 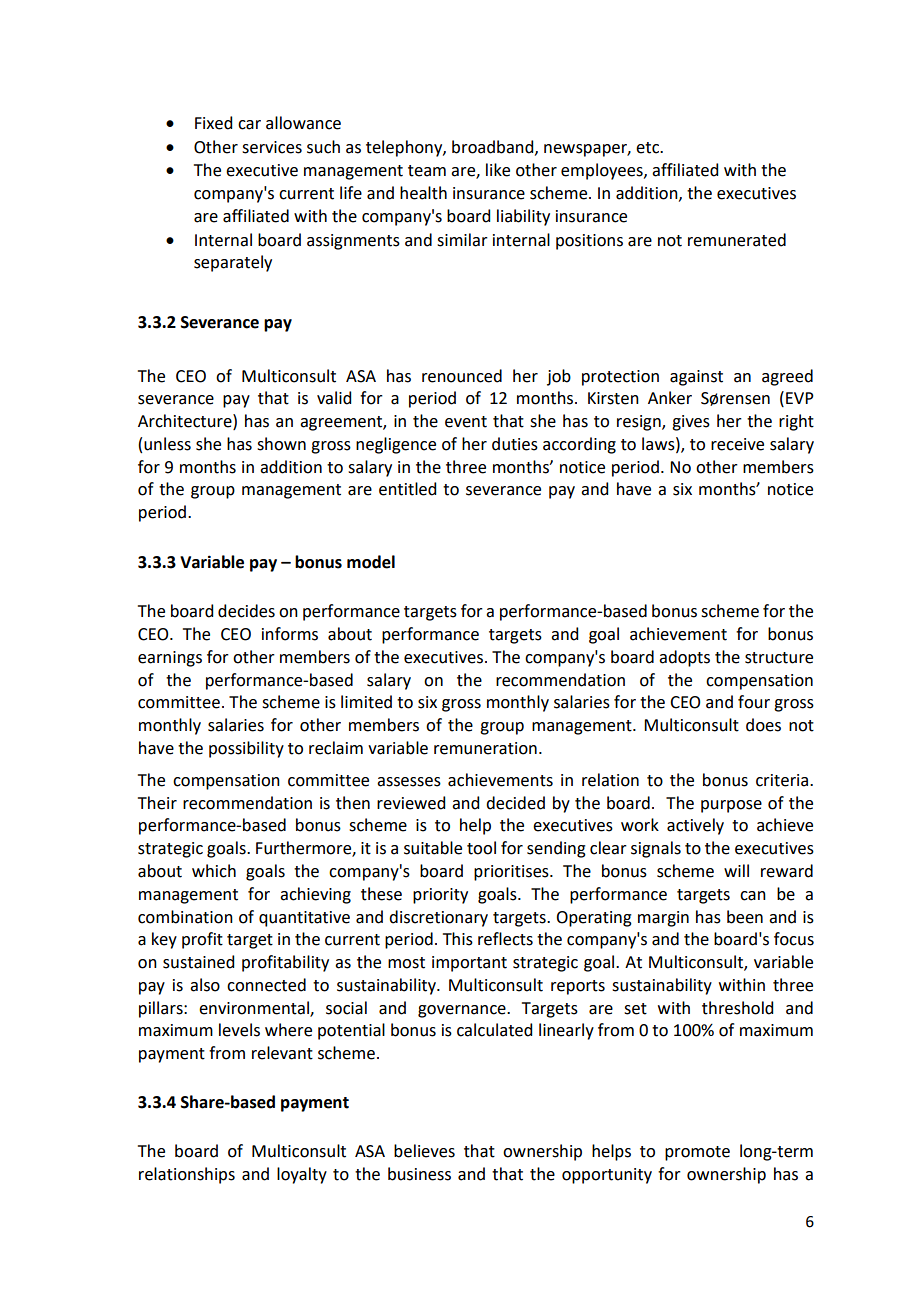 I want to click on decides, so click(x=246, y=611).
